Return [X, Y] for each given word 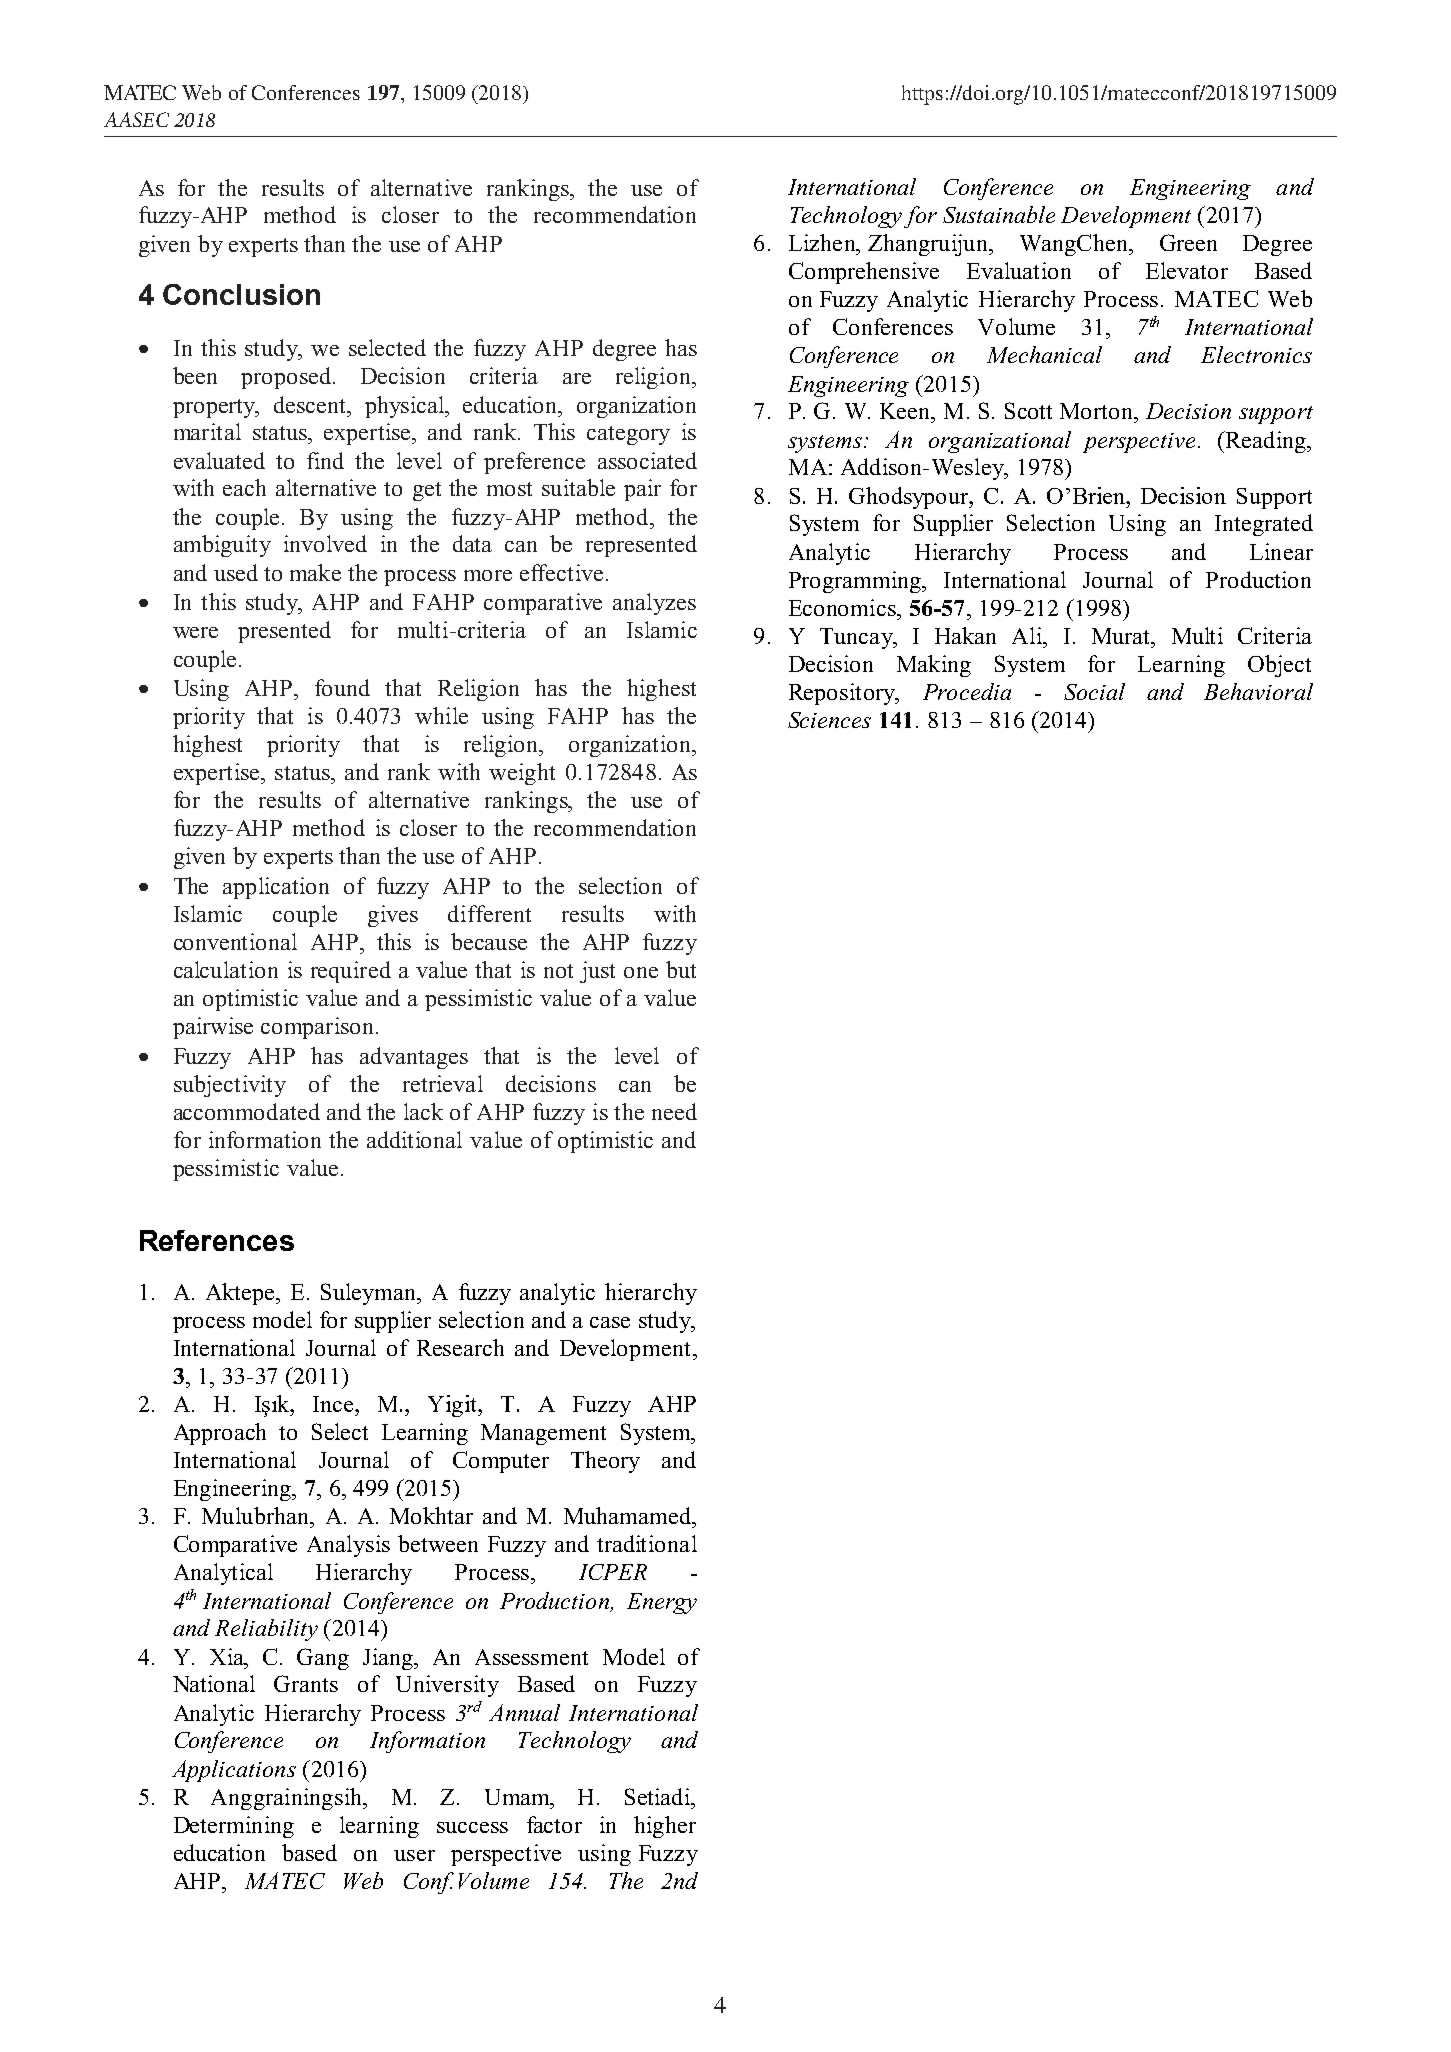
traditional [647, 1543]
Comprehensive [864, 273]
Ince [334, 1404]
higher [665, 1827]
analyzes [654, 604]
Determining [234, 1827]
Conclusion [241, 294]
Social [1094, 691]
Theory [605, 1462]
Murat [1122, 636]
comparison [319, 1028]
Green [1188, 242]
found [342, 687]
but [681, 969]
